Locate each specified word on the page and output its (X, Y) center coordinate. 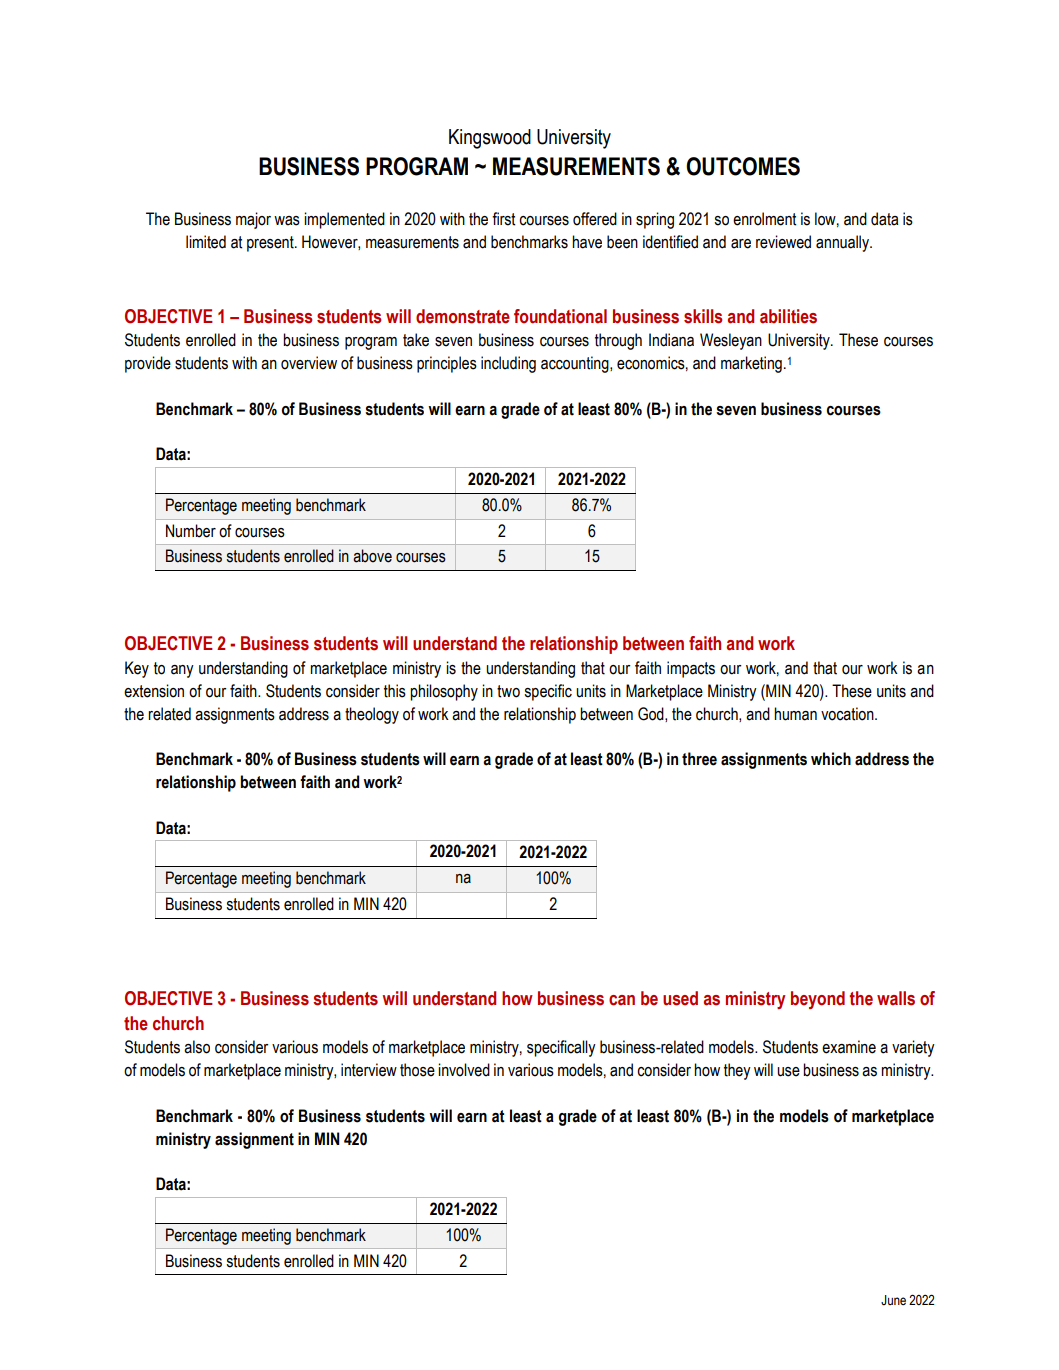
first (504, 219)
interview (369, 1070)
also (197, 1047)
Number (191, 531)
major (253, 220)
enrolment (765, 219)
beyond (818, 1000)
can (622, 1000)
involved (464, 1070)
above (372, 556)
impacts (691, 669)
